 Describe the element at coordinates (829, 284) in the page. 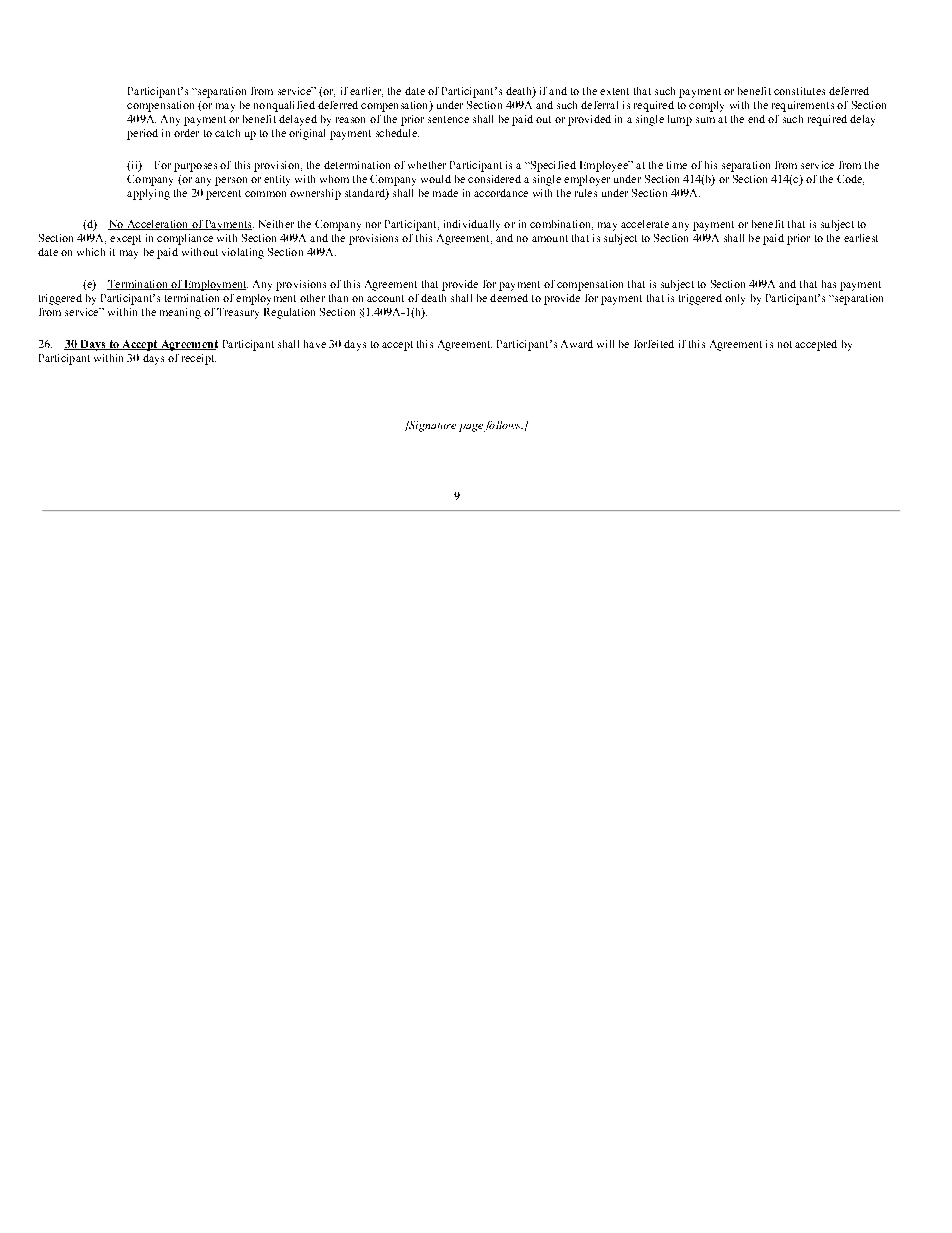

I see `has` at that location.
